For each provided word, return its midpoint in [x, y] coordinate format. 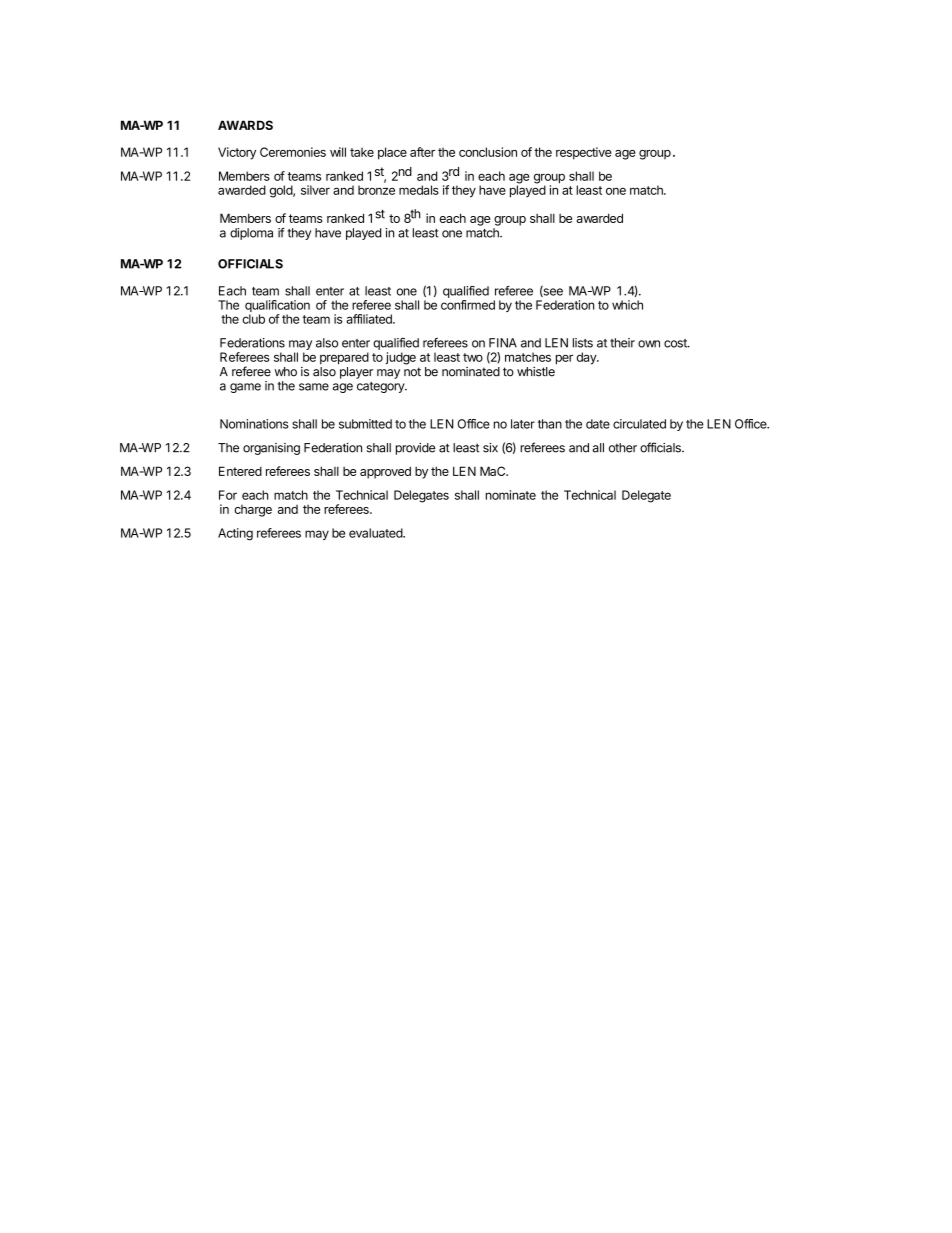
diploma [251, 234]
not [412, 372]
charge [253, 511]
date [598, 424]
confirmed [468, 305]
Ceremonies [293, 152]
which [627, 305]
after [422, 152]
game [245, 388]
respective [583, 153]
